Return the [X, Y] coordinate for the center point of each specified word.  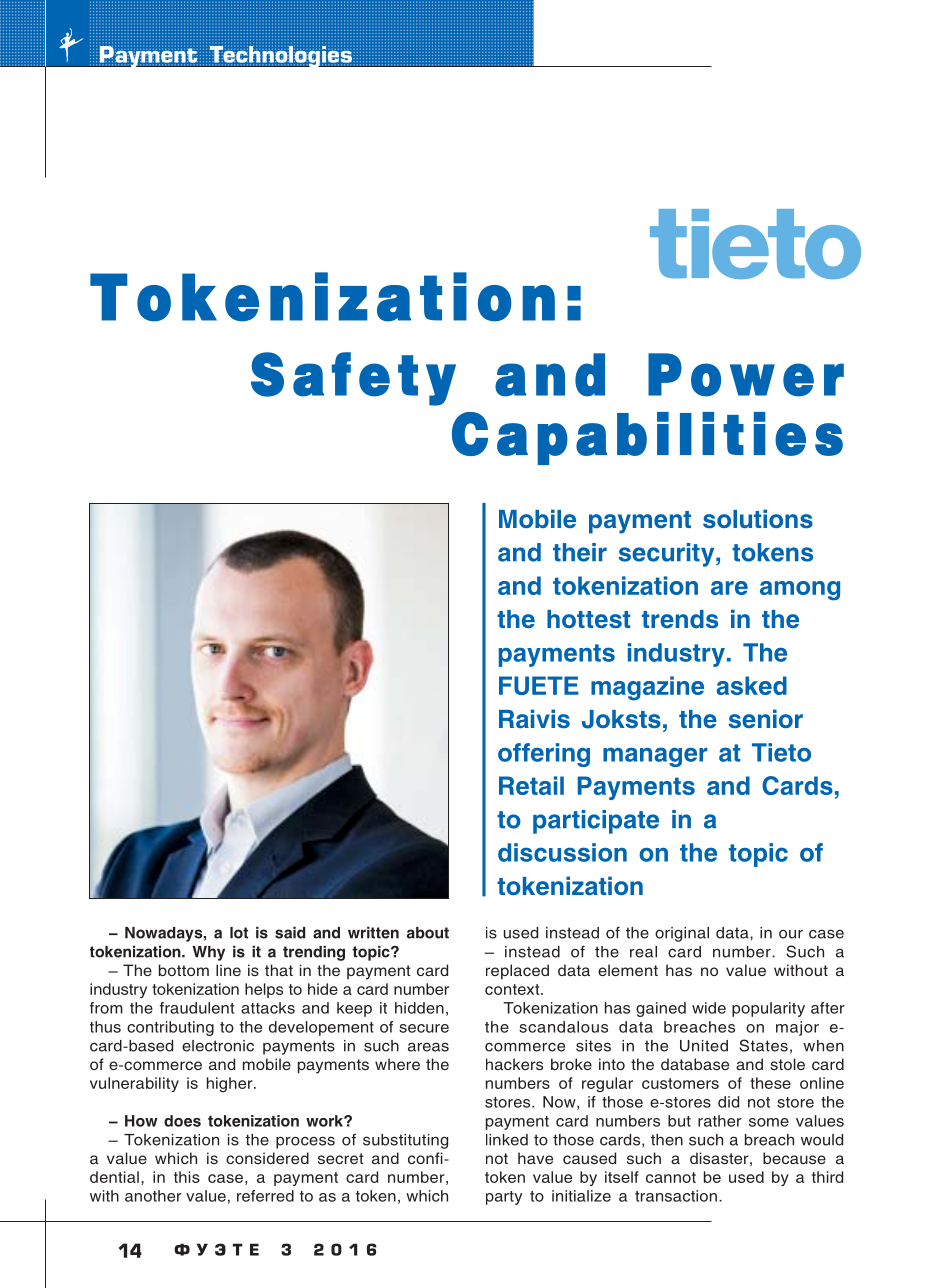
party [504, 1198]
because [794, 1158]
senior [766, 719]
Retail [531, 785]
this [187, 1177]
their [580, 552]
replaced [517, 972]
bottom [184, 970]
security [667, 555]
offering [544, 755]
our [791, 934]
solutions [758, 519]
